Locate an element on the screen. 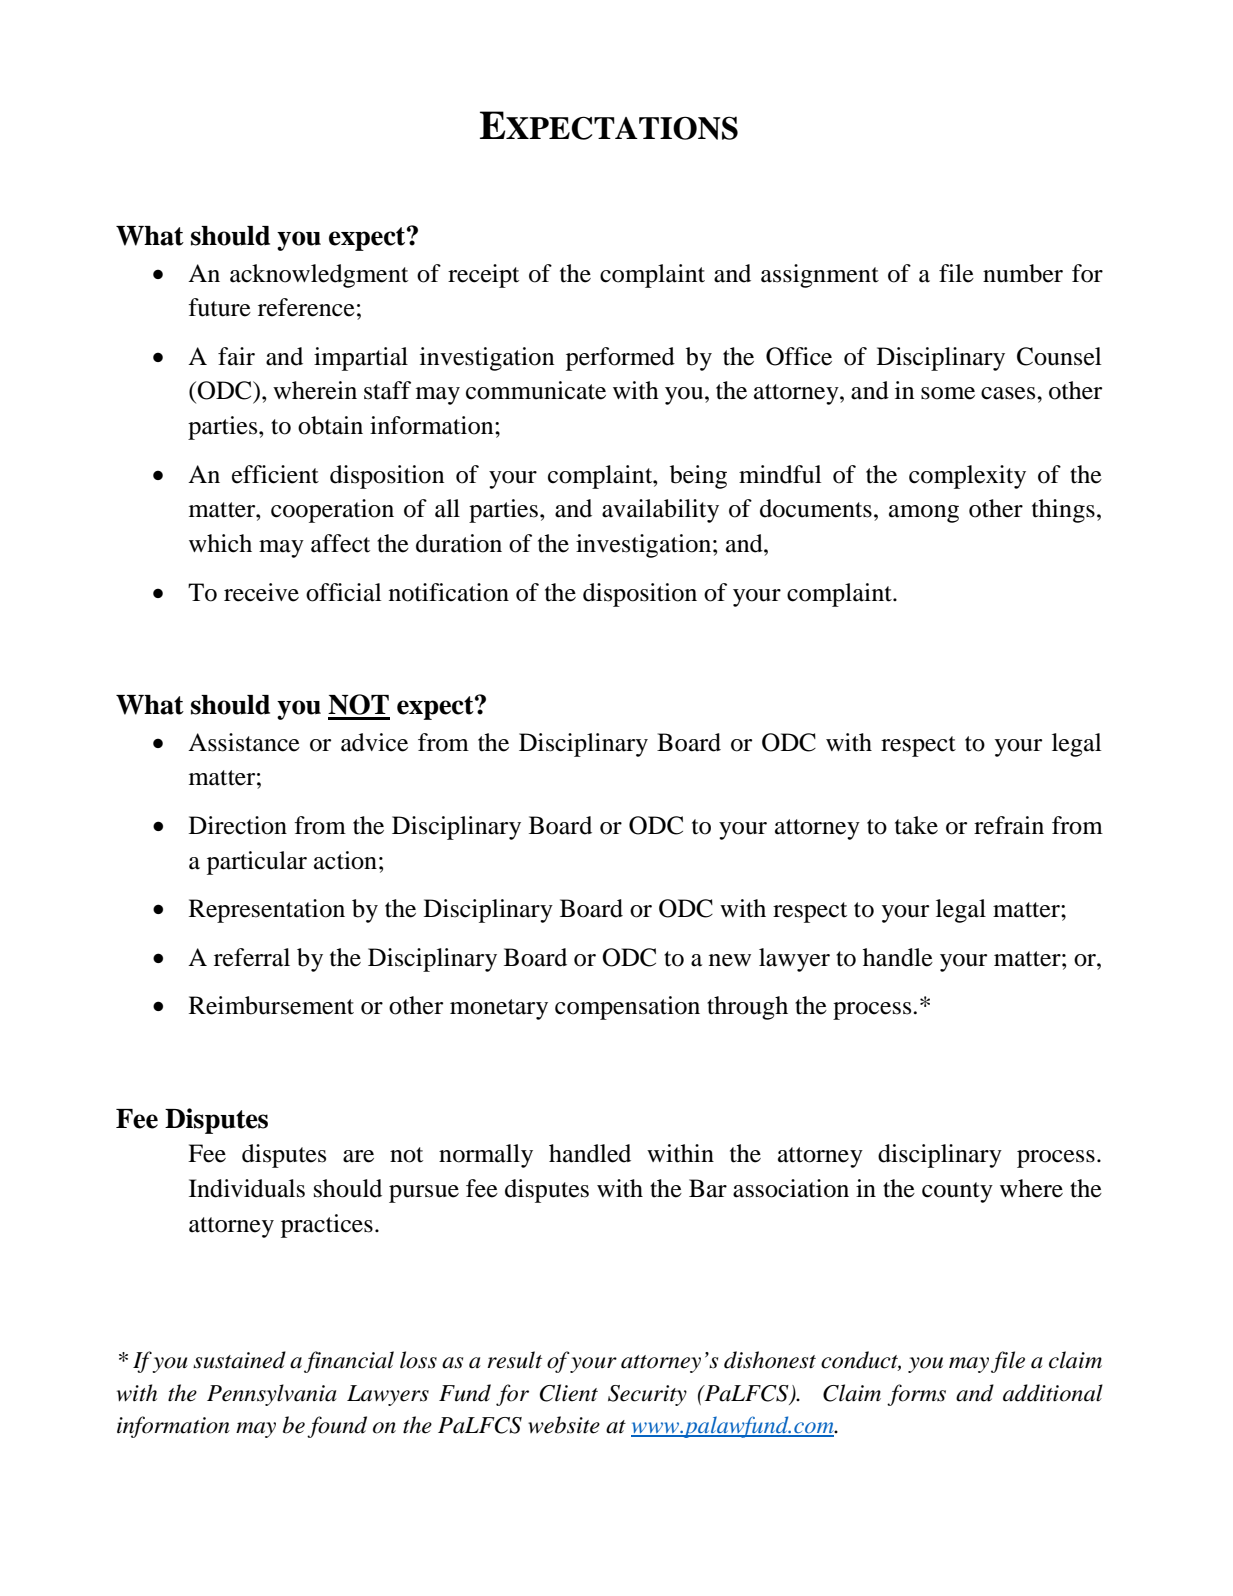 Image resolution: width=1233 pixels, height=1596 pixels. county is located at coordinates (957, 1192).
